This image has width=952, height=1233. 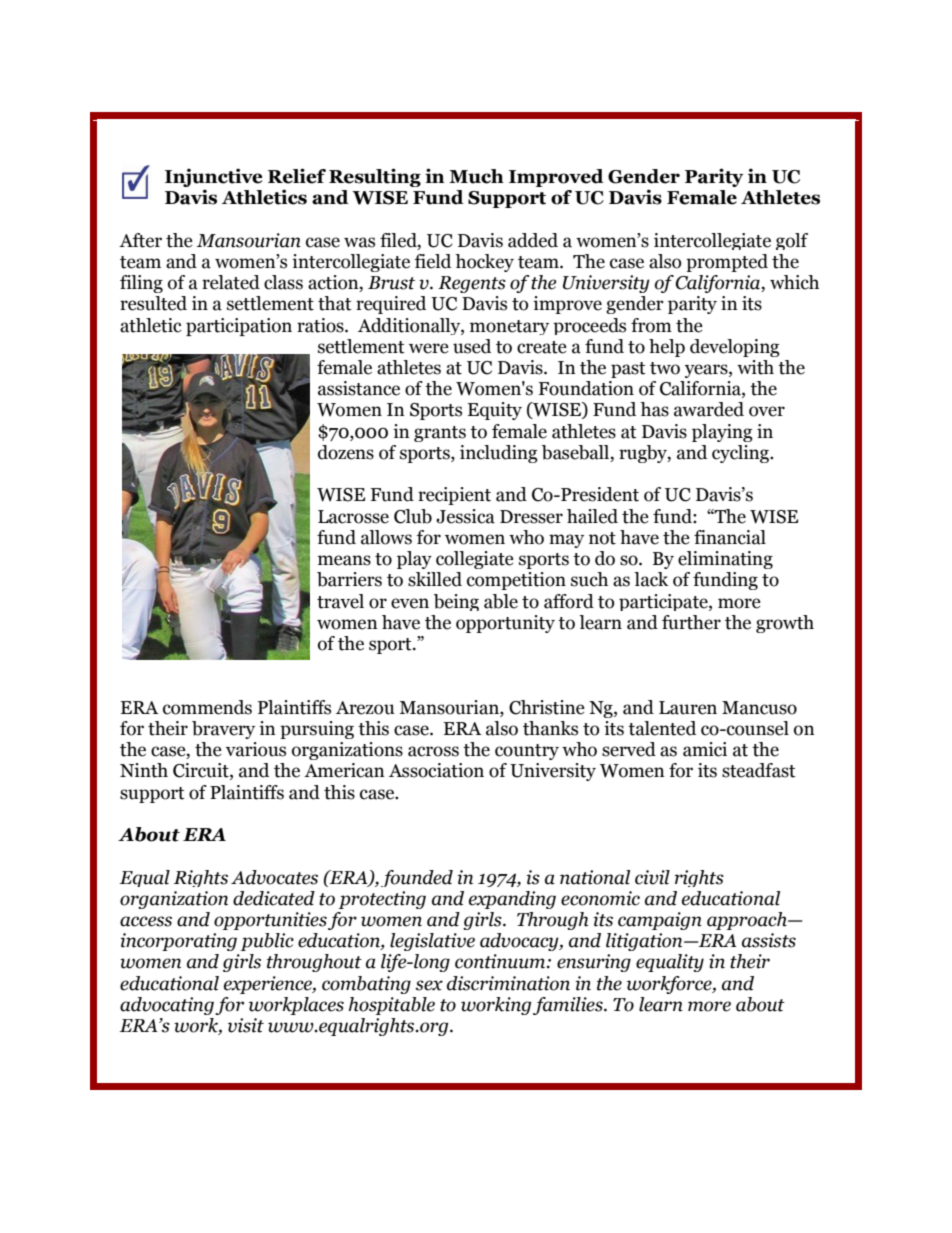 I want to click on Injunctive, so click(x=214, y=177).
